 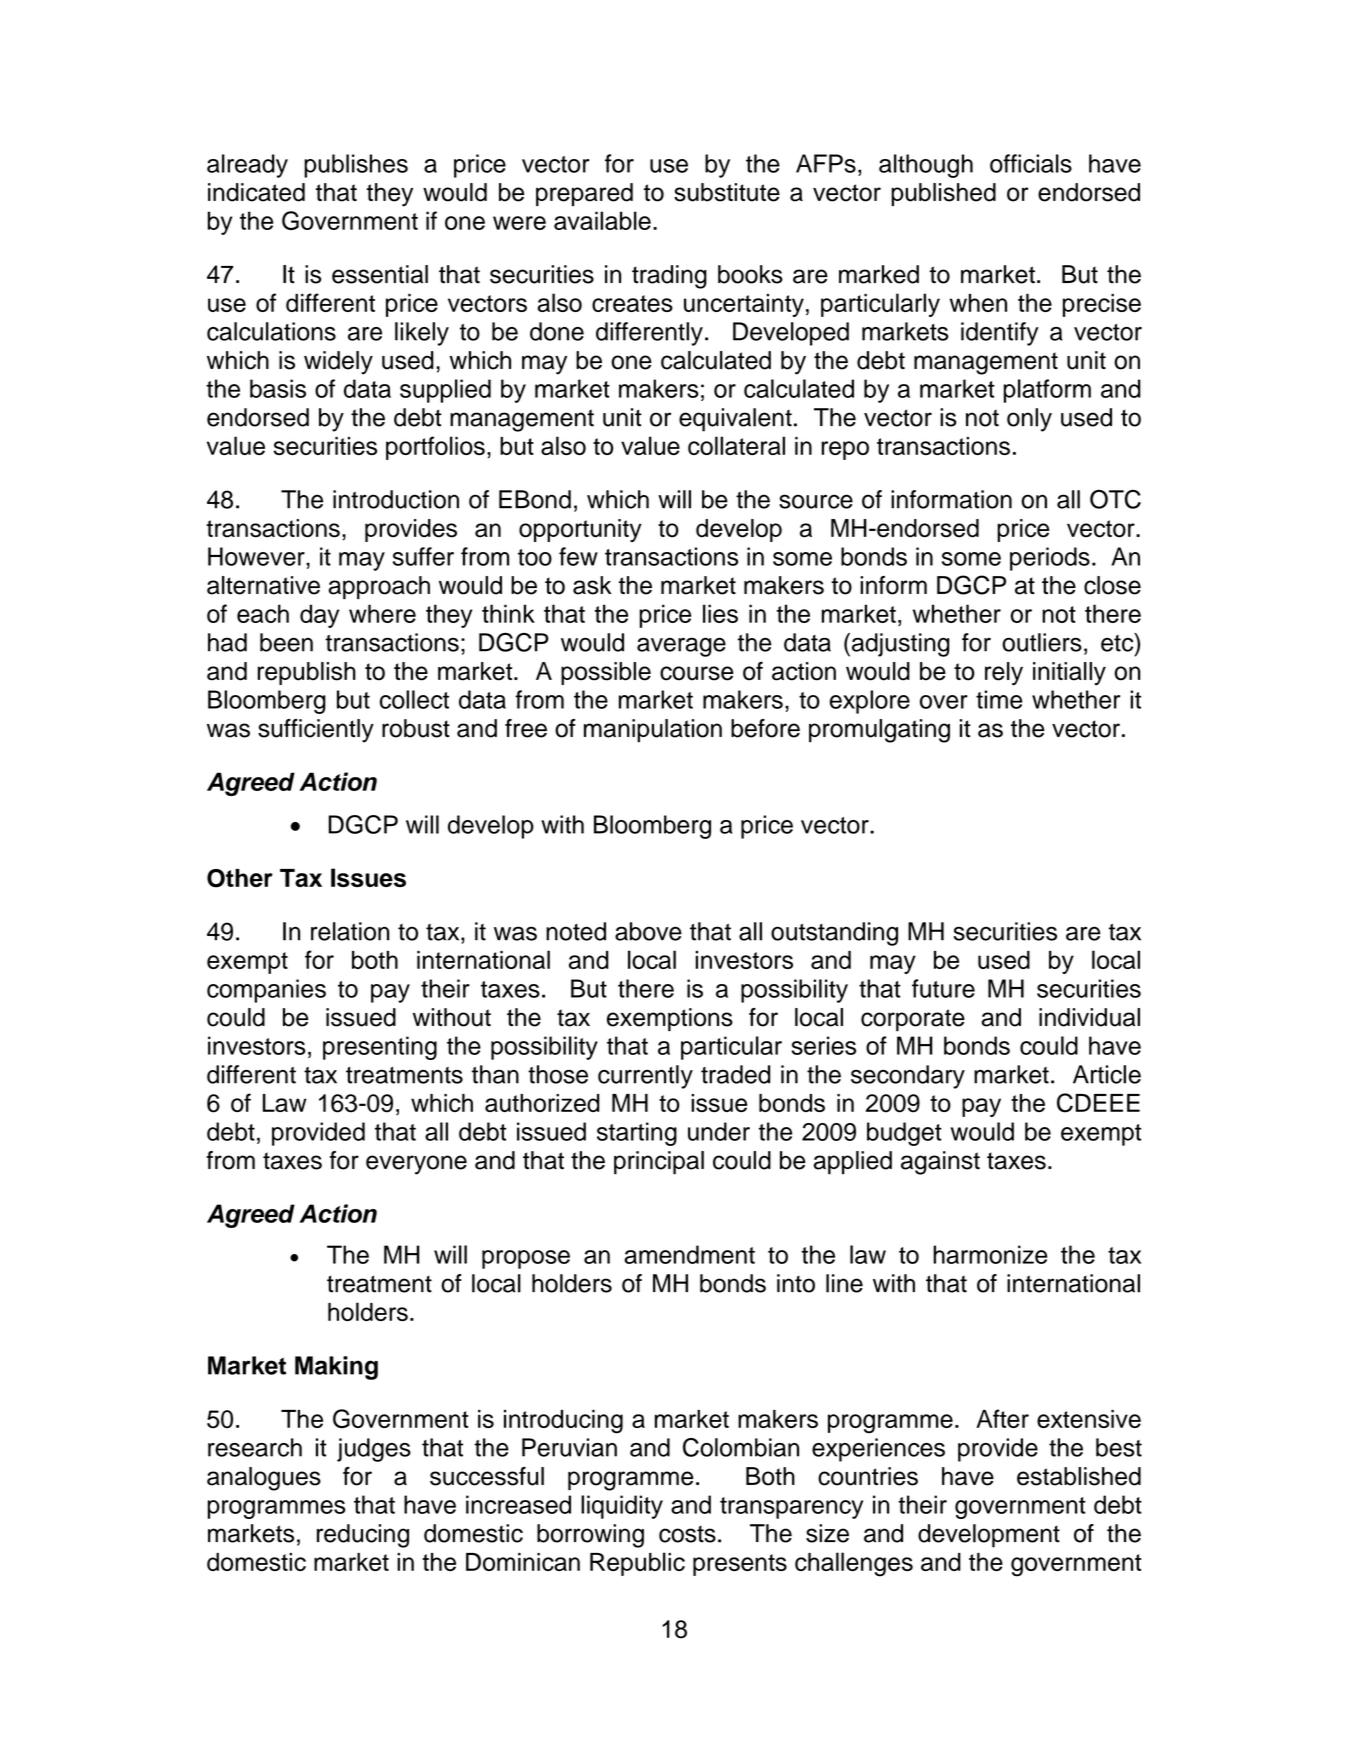 What do you see at coordinates (350, 931) in the document?
I see `relation` at bounding box center [350, 931].
